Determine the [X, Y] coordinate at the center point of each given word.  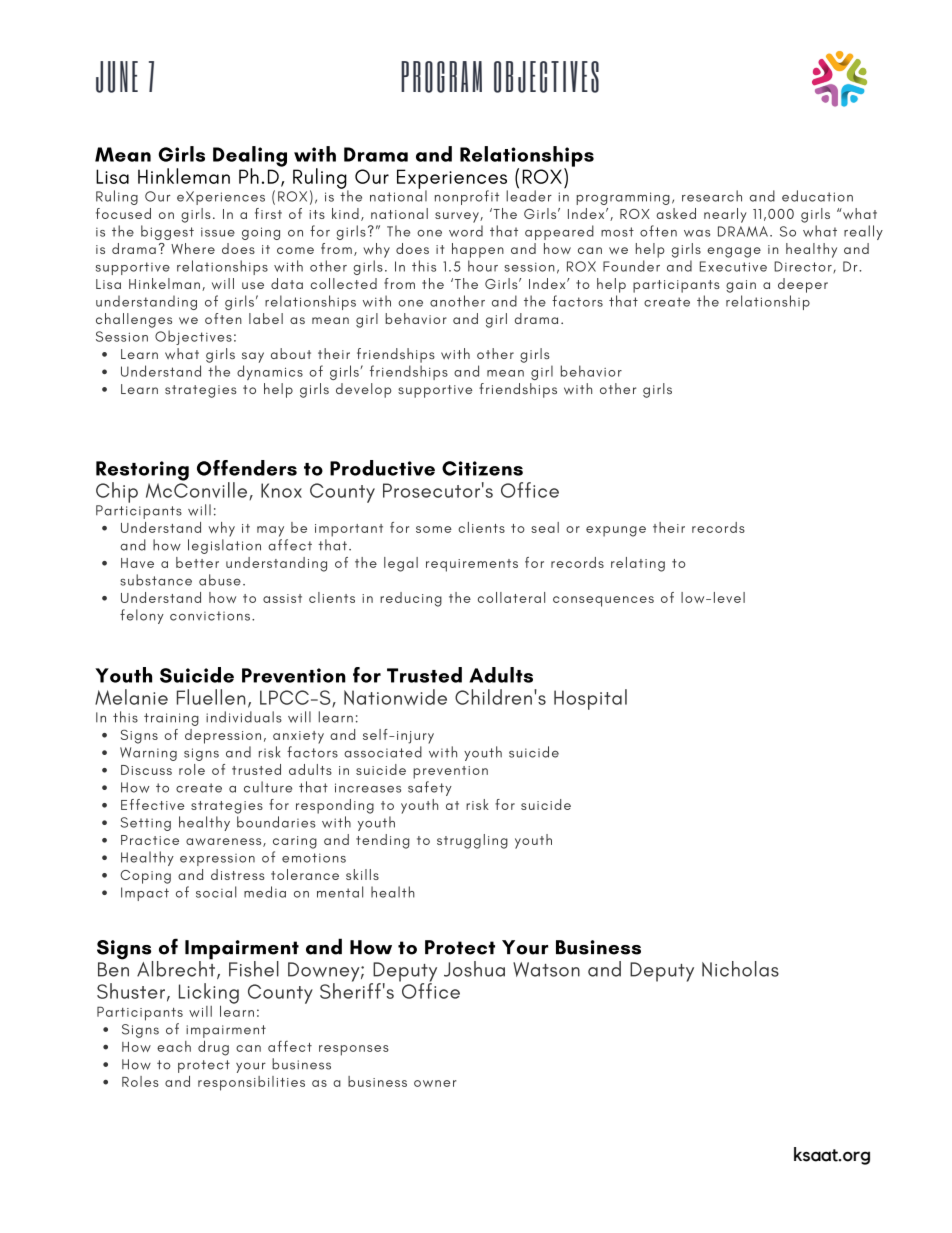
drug [213, 1048]
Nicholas [740, 969]
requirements [472, 565]
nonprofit [467, 197]
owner [435, 1083]
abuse [220, 580]
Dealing [250, 157]
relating [638, 564]
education [817, 196]
